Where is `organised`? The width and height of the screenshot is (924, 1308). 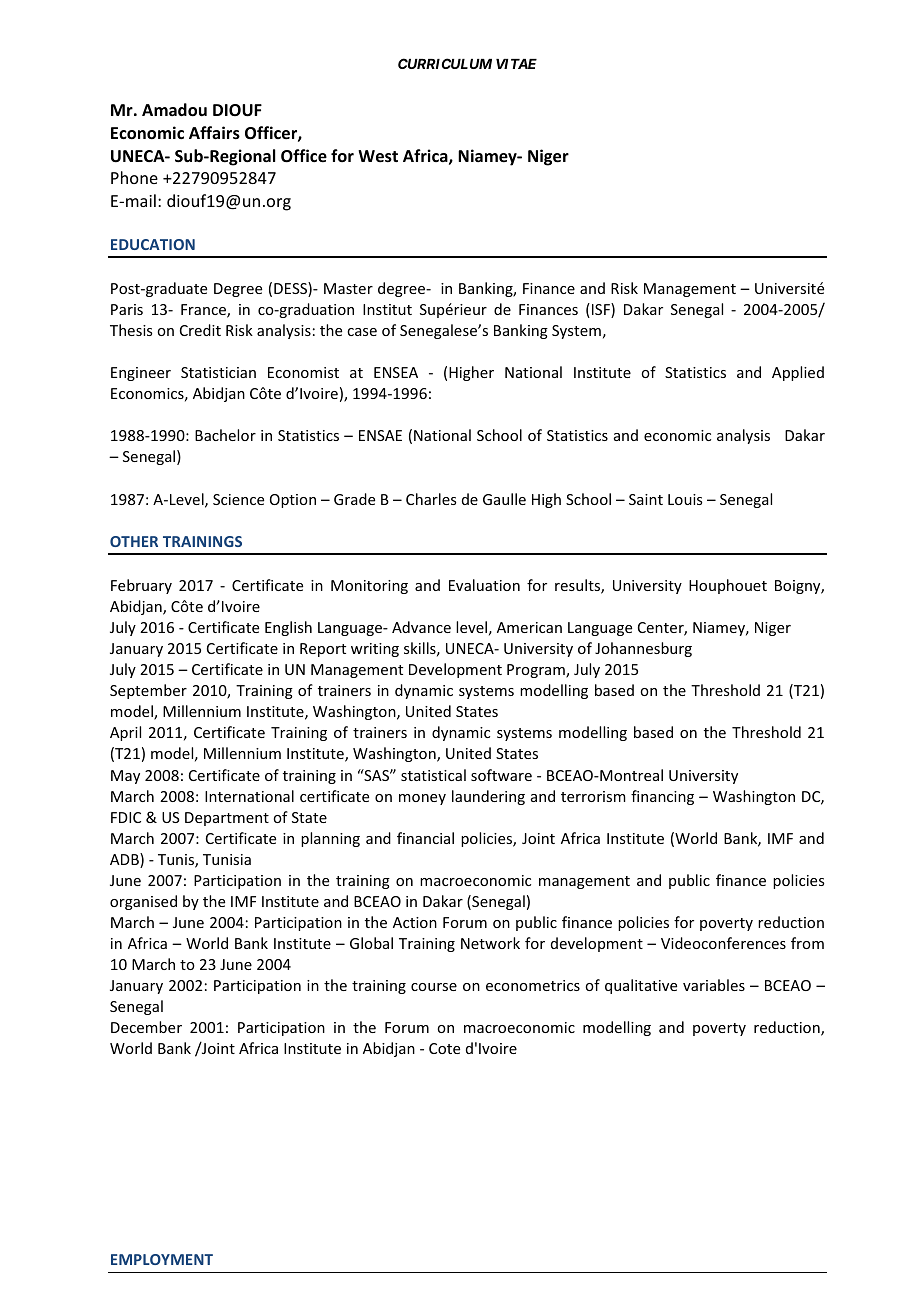 organised is located at coordinates (143, 902).
